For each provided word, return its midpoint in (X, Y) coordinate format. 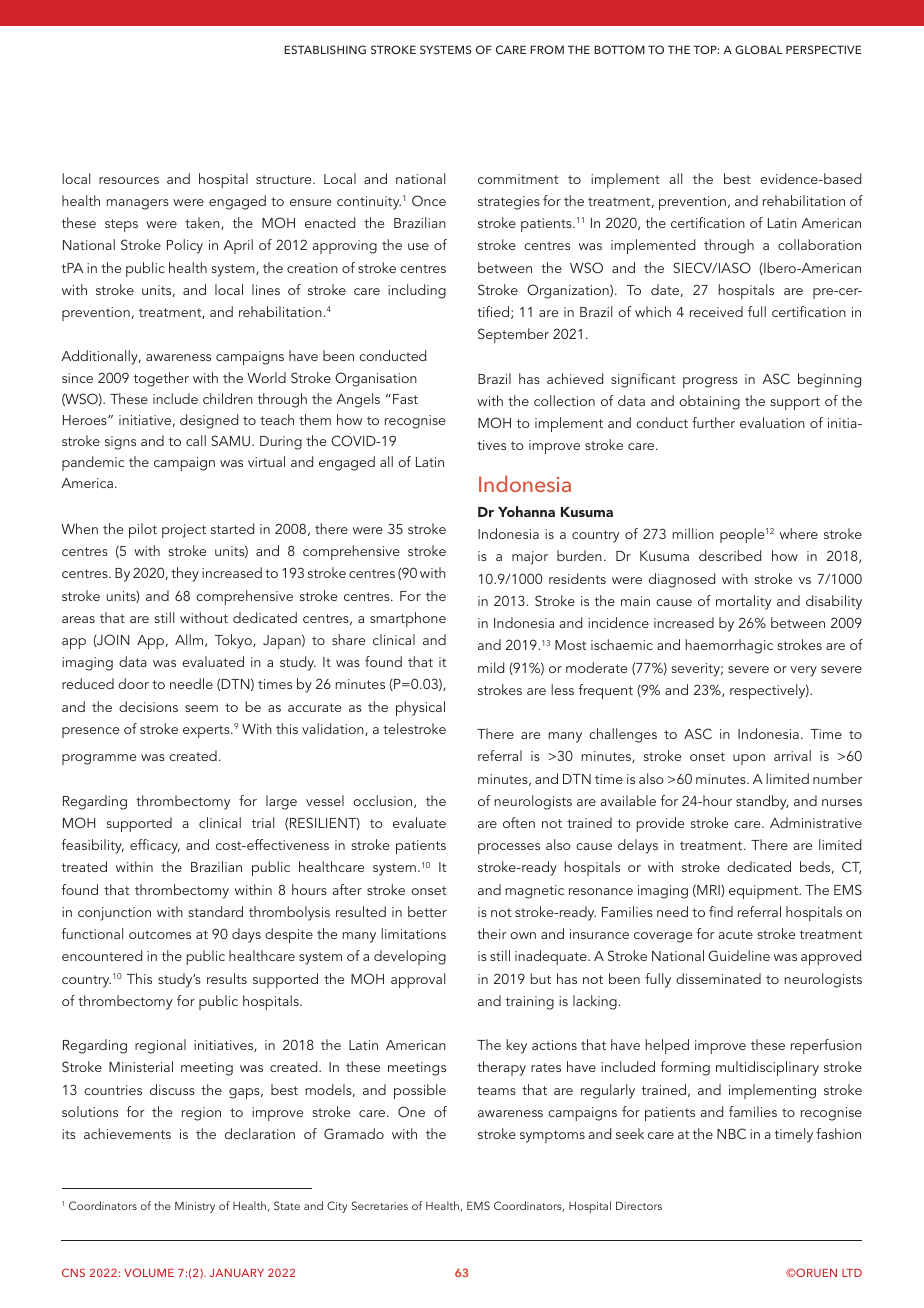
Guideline (739, 955)
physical (420, 708)
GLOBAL (759, 49)
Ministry (195, 1207)
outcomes (160, 934)
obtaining (709, 402)
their (492, 933)
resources (129, 180)
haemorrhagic (729, 646)
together (161, 379)
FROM (547, 49)
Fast (405, 399)
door (133, 683)
